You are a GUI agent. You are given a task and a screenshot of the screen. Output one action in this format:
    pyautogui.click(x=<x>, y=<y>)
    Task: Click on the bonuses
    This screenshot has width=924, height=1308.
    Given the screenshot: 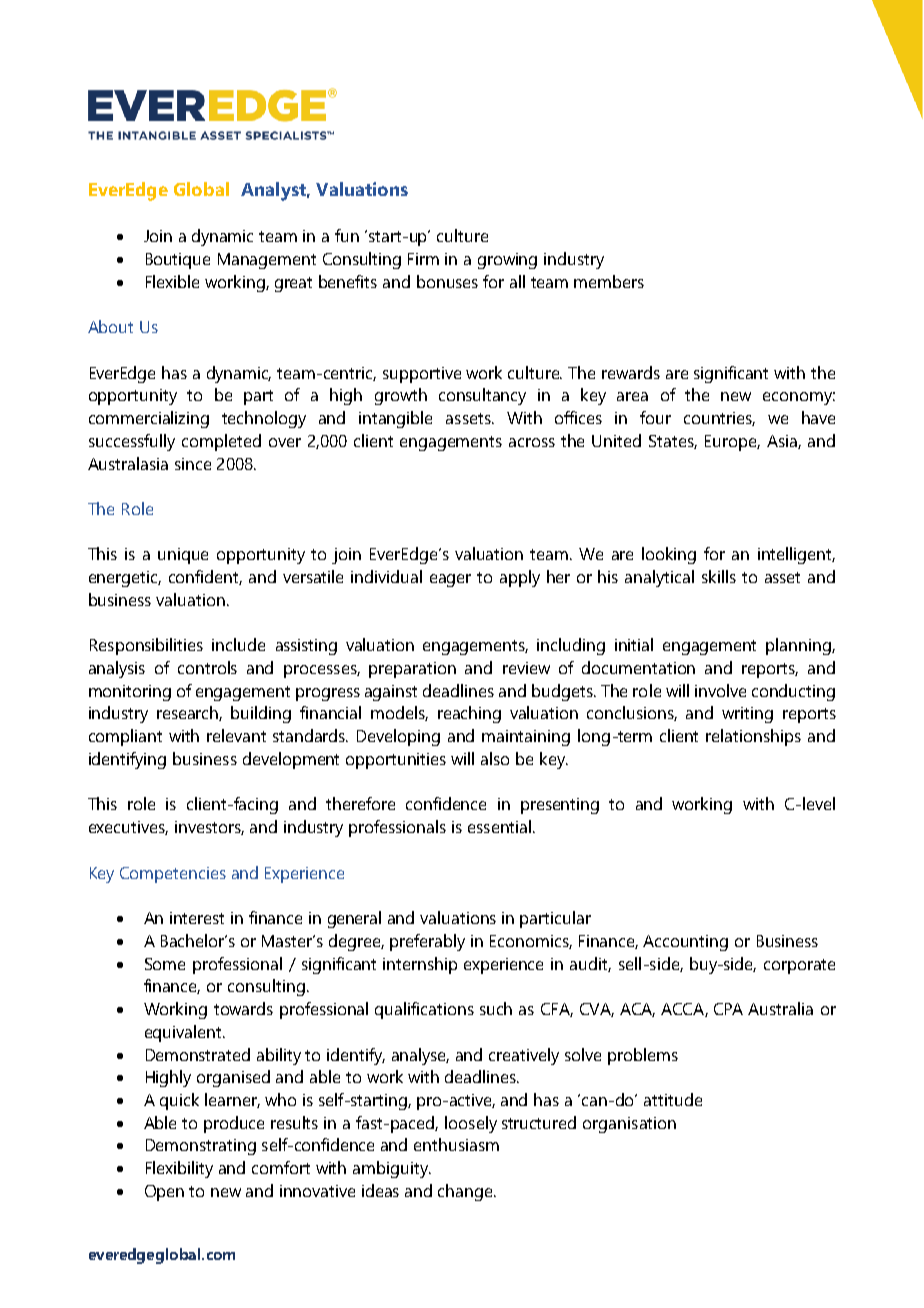 What is the action you would take?
    pyautogui.click(x=447, y=281)
